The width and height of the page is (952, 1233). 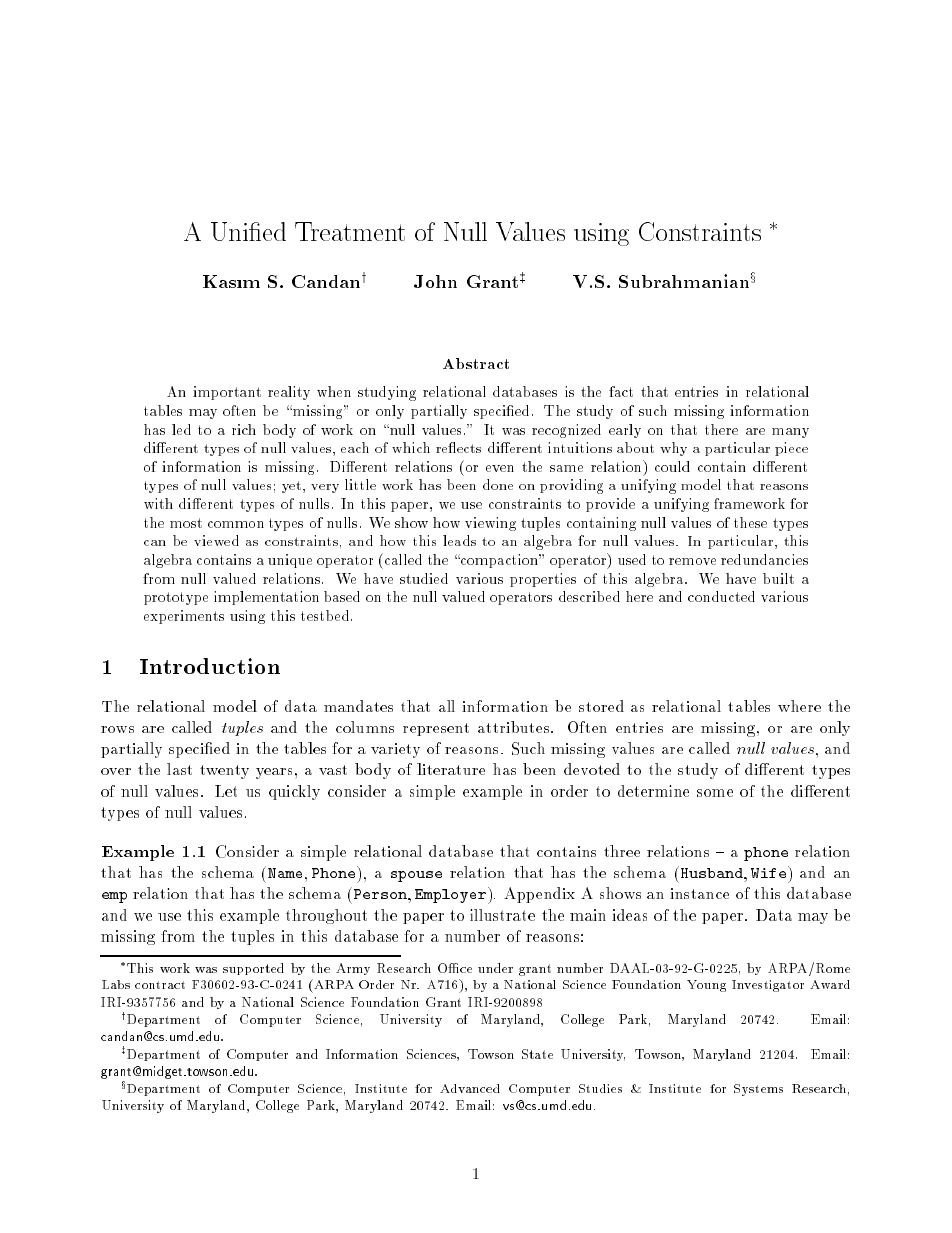 I want to click on rich, so click(x=244, y=429).
